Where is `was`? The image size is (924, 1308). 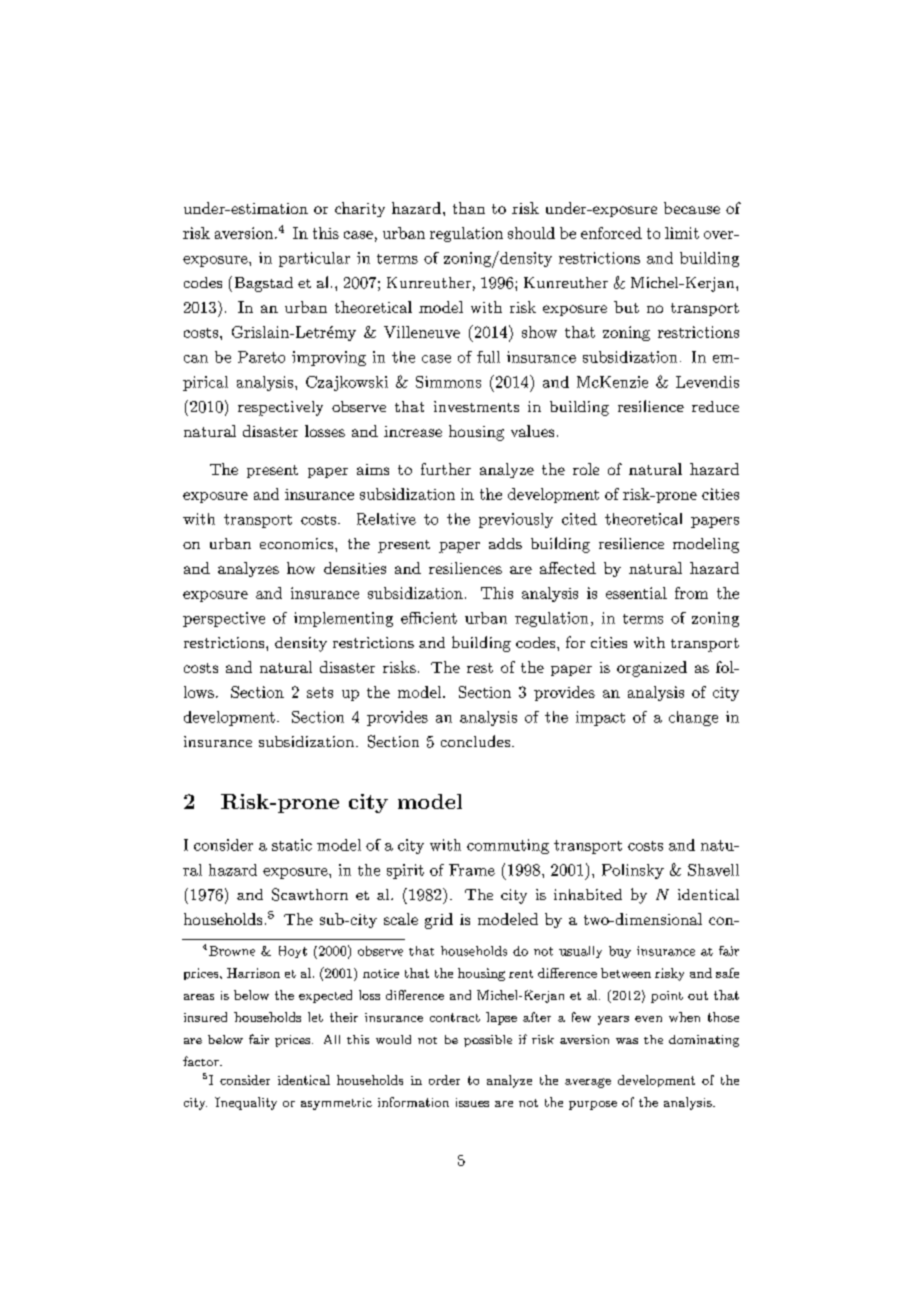 was is located at coordinates (627, 1041).
